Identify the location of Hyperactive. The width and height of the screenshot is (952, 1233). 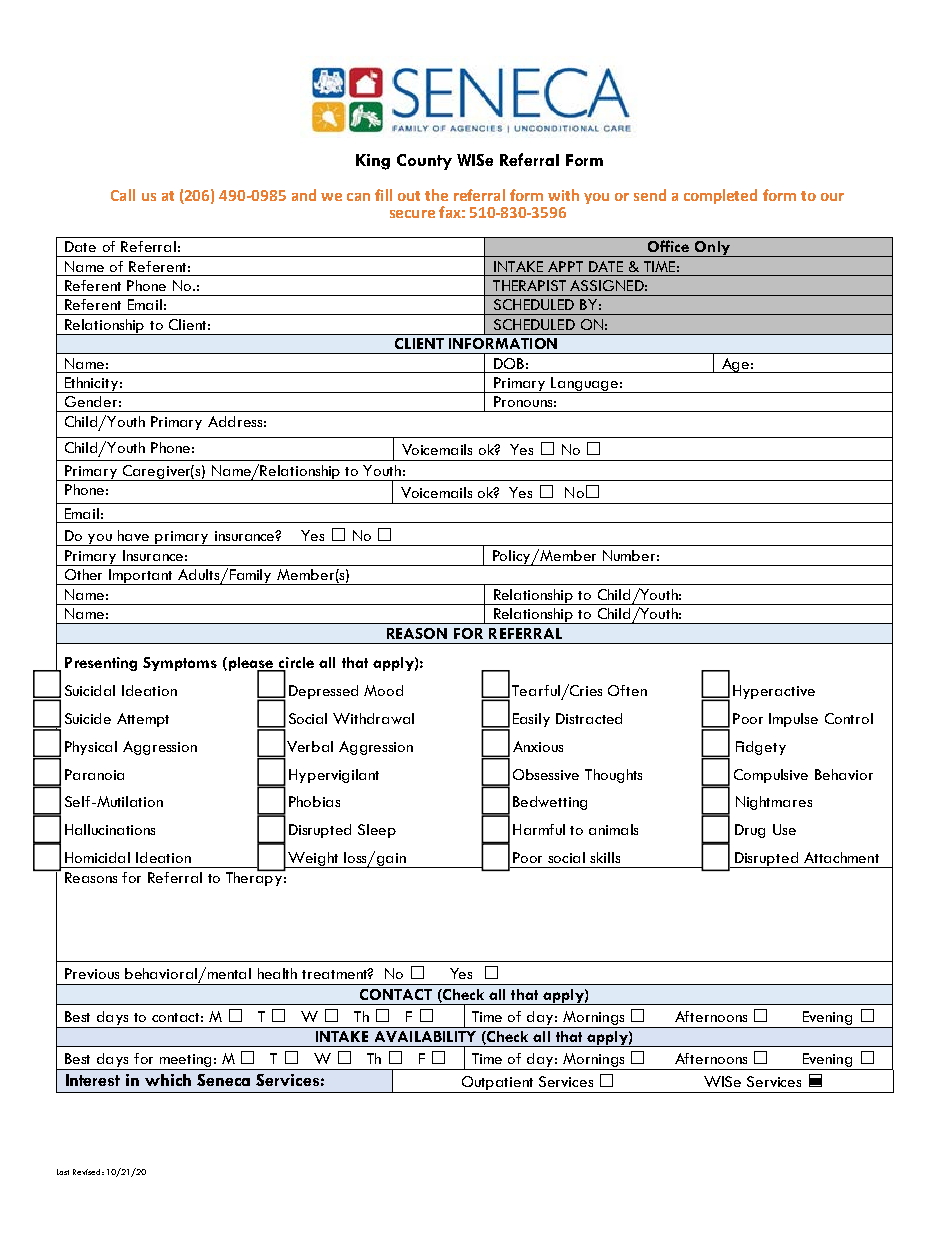
(774, 692).
